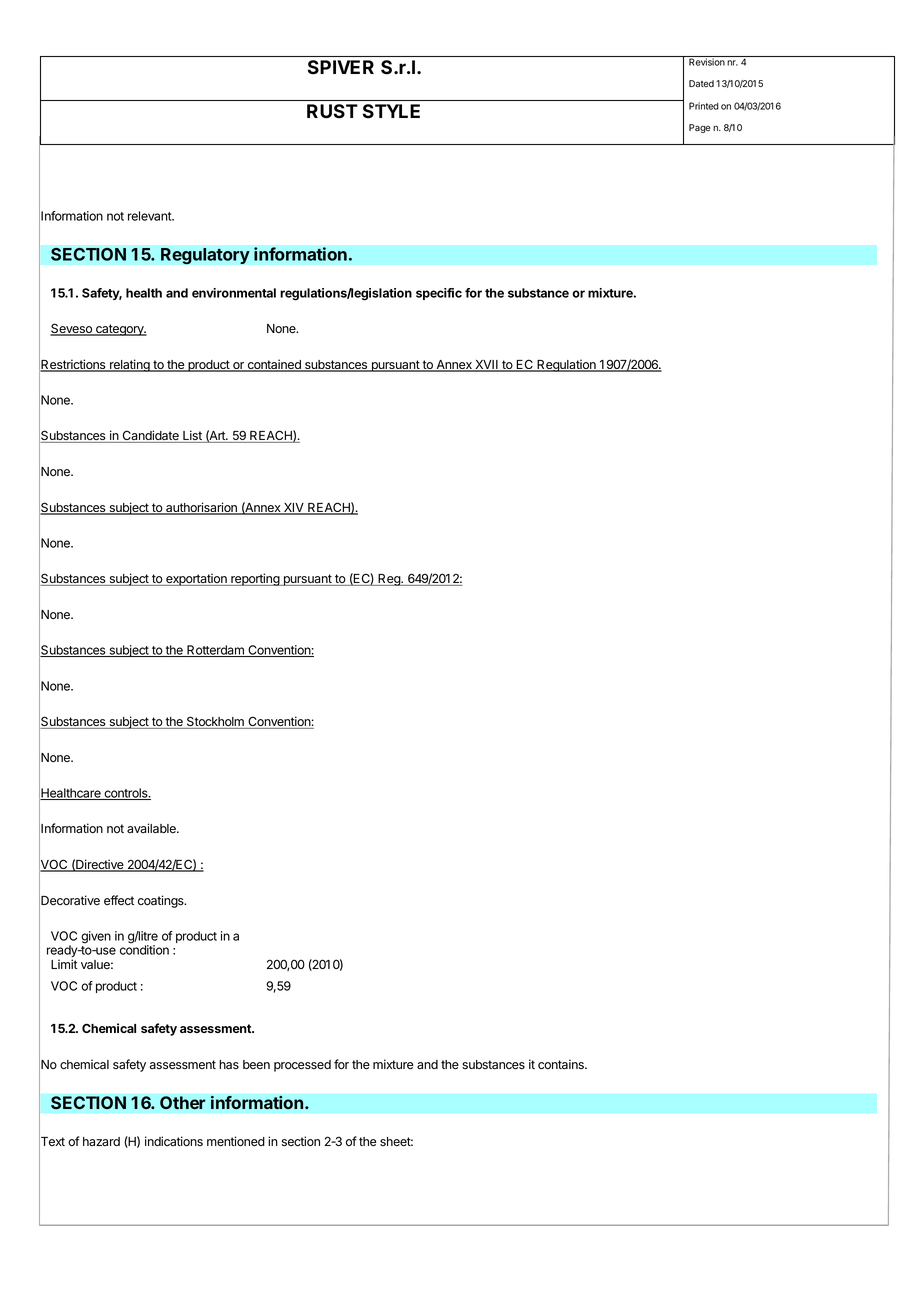  What do you see at coordinates (150, 216) in the screenshot?
I see `relevant` at bounding box center [150, 216].
